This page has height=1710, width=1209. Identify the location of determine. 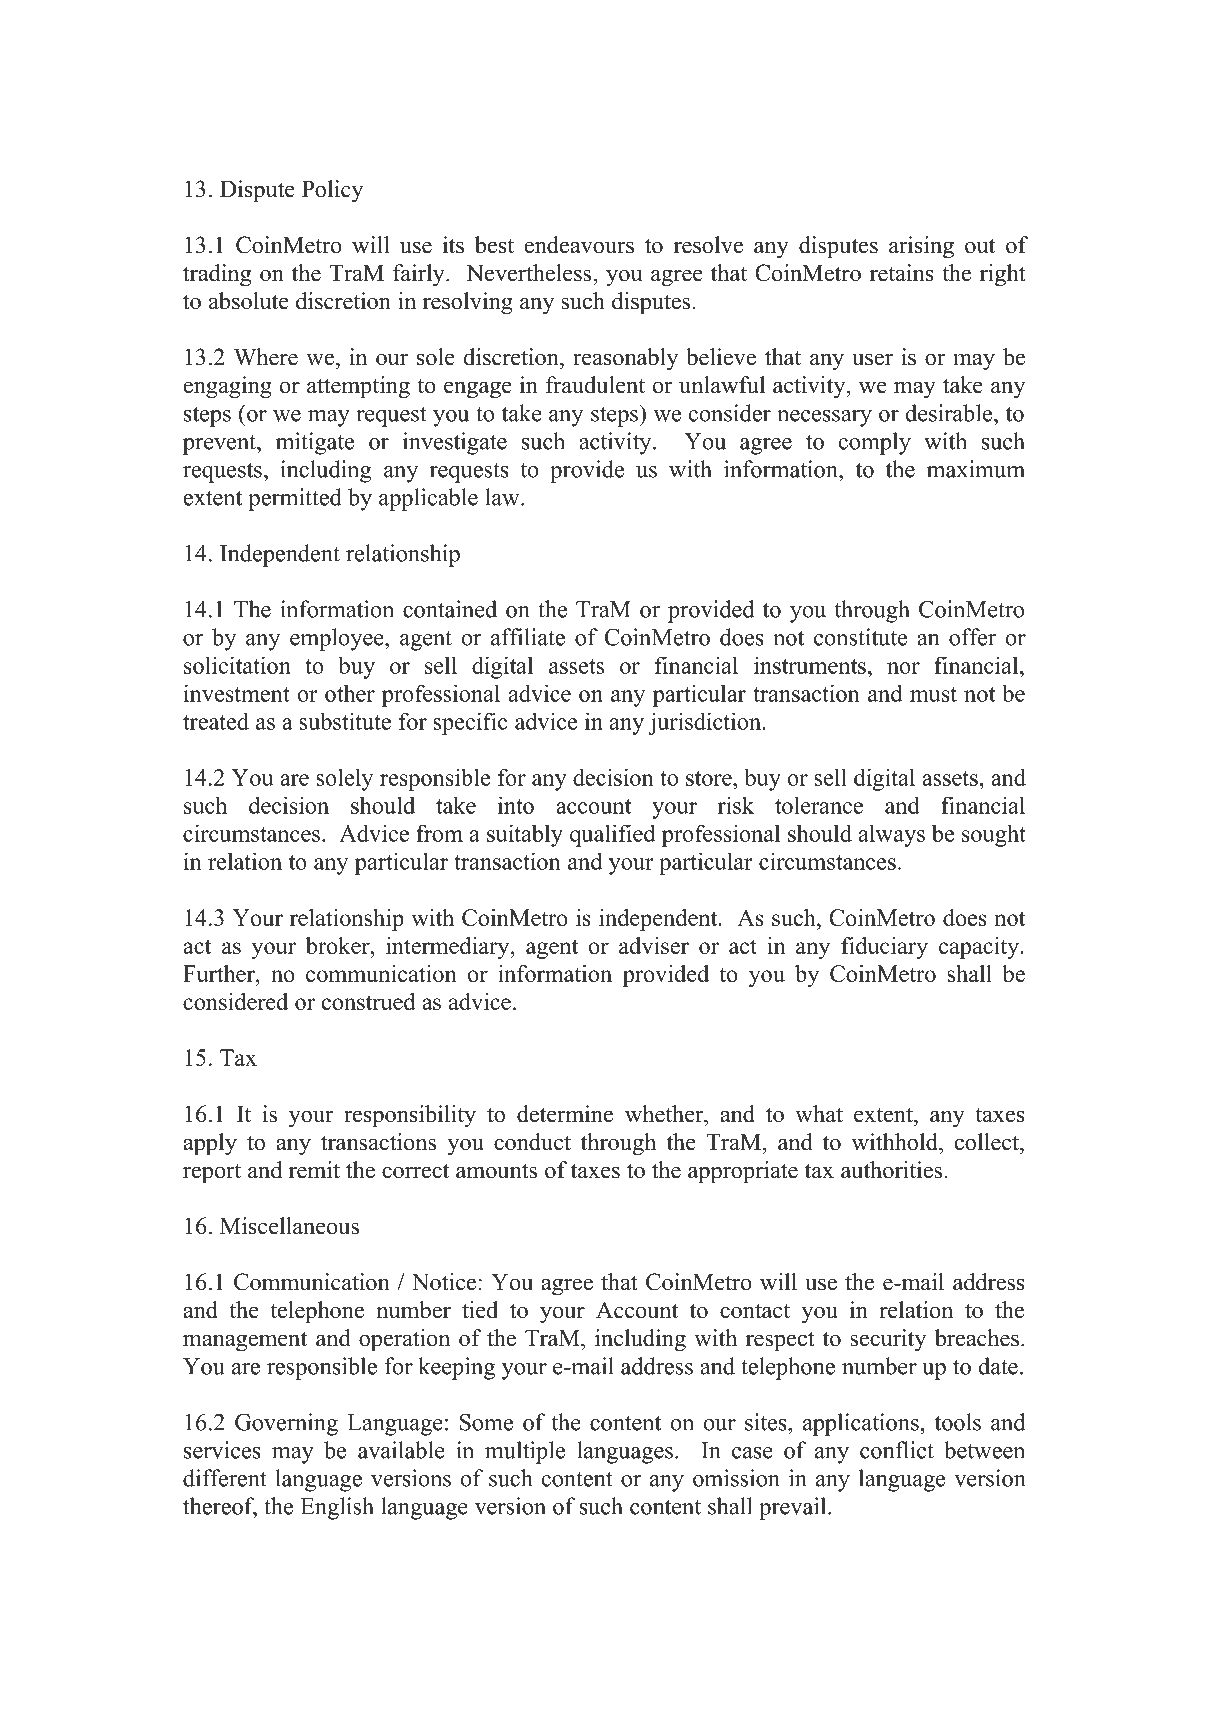
(565, 1114).
